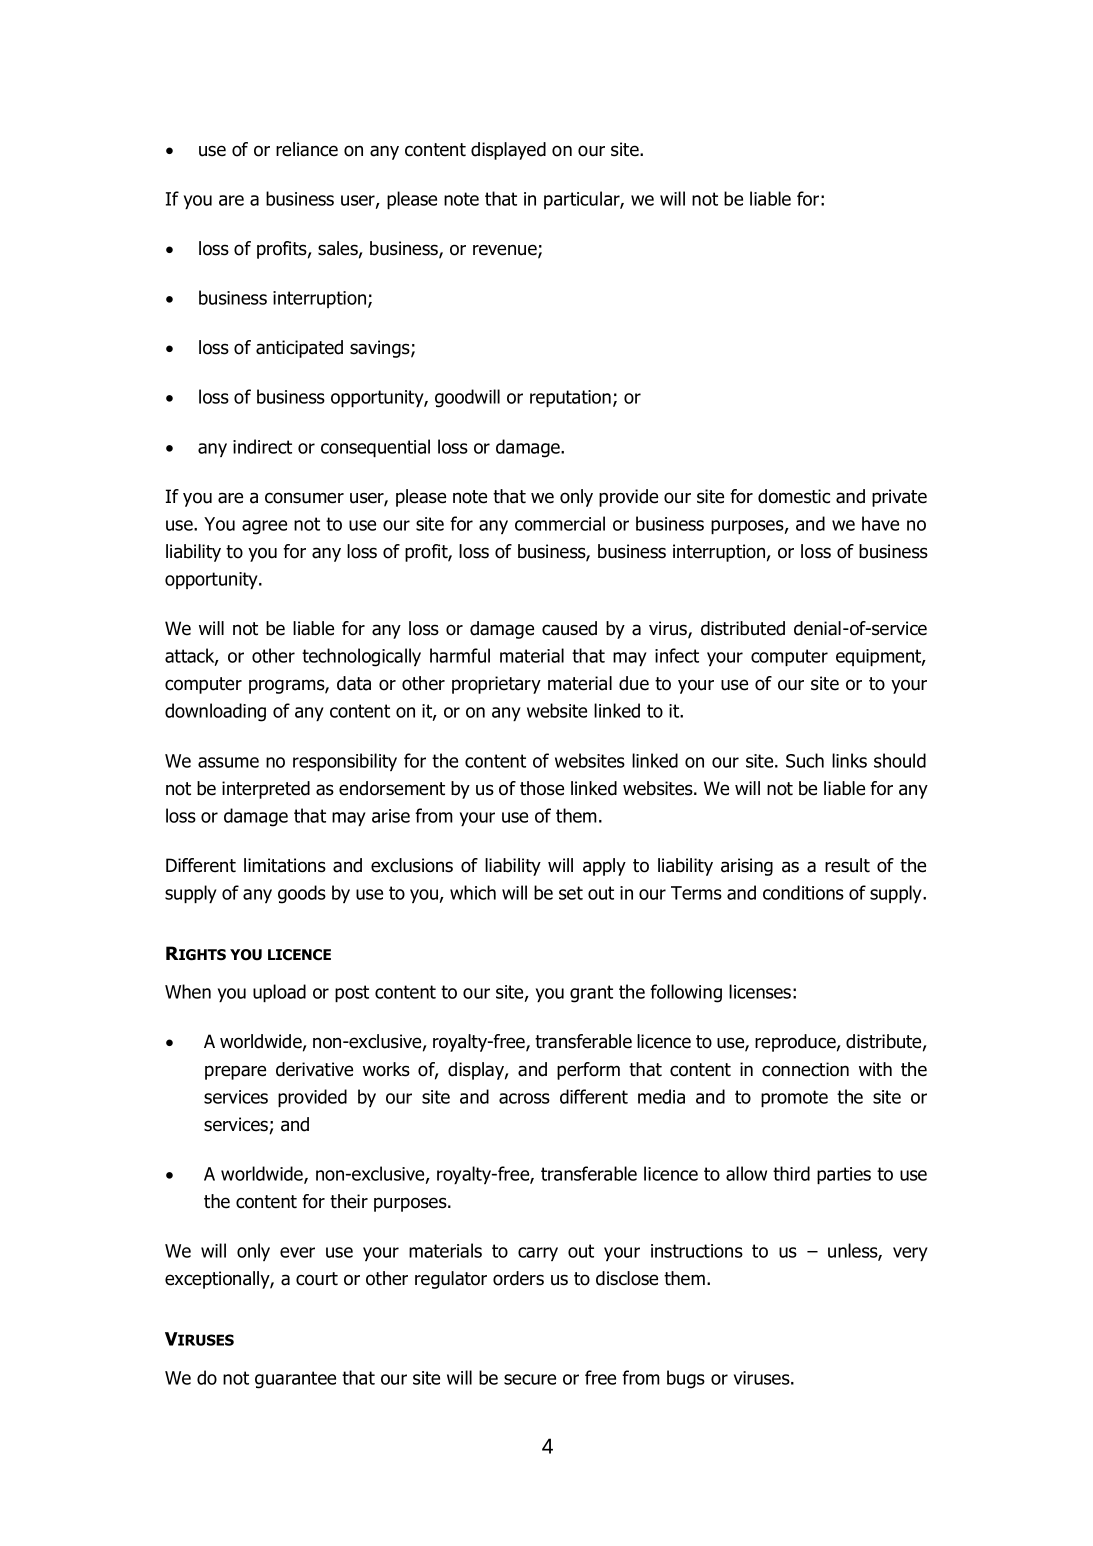  What do you see at coordinates (570, 398) in the screenshot?
I see `reputation` at bounding box center [570, 398].
